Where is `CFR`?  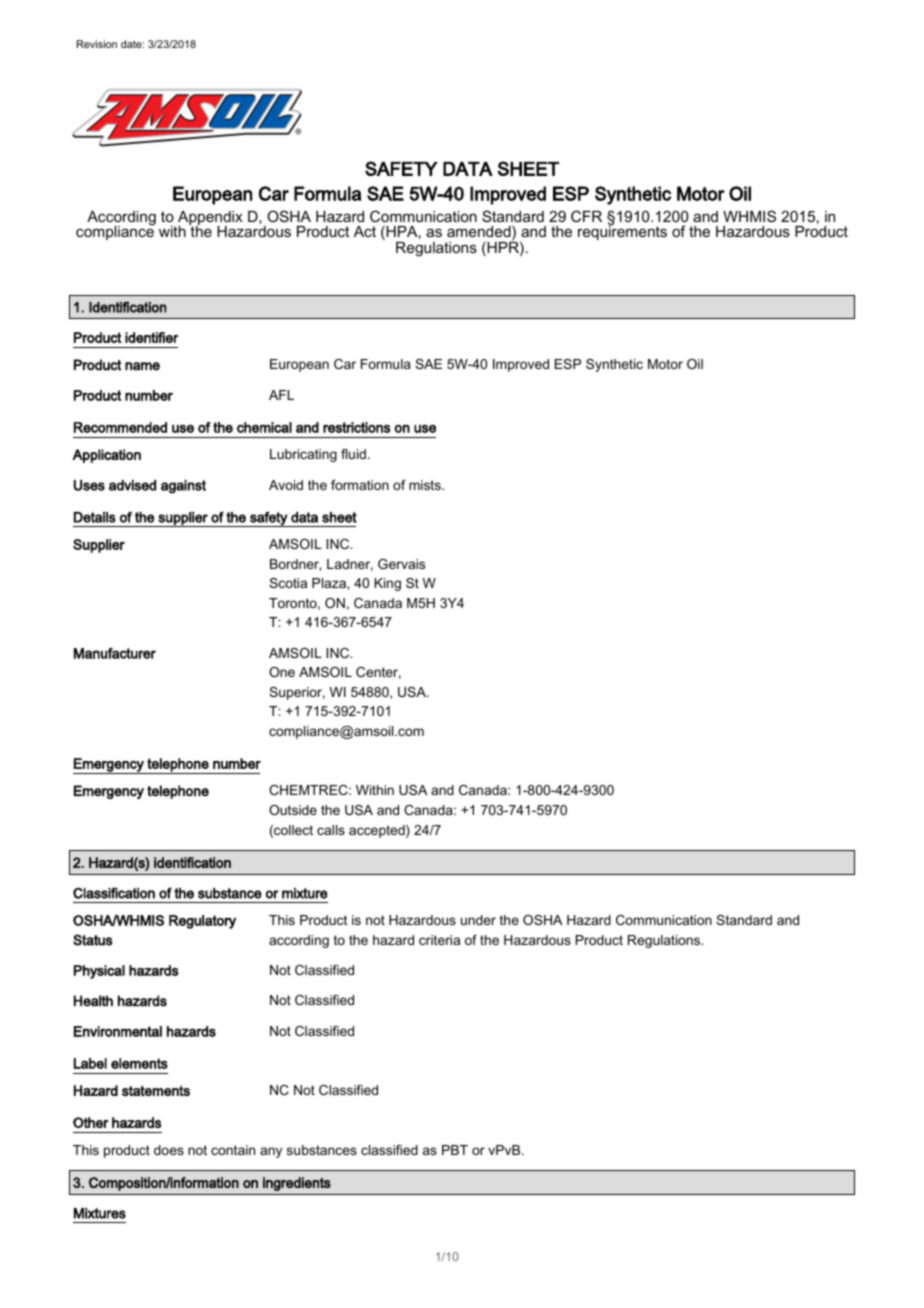
CFR is located at coordinates (586, 216).
